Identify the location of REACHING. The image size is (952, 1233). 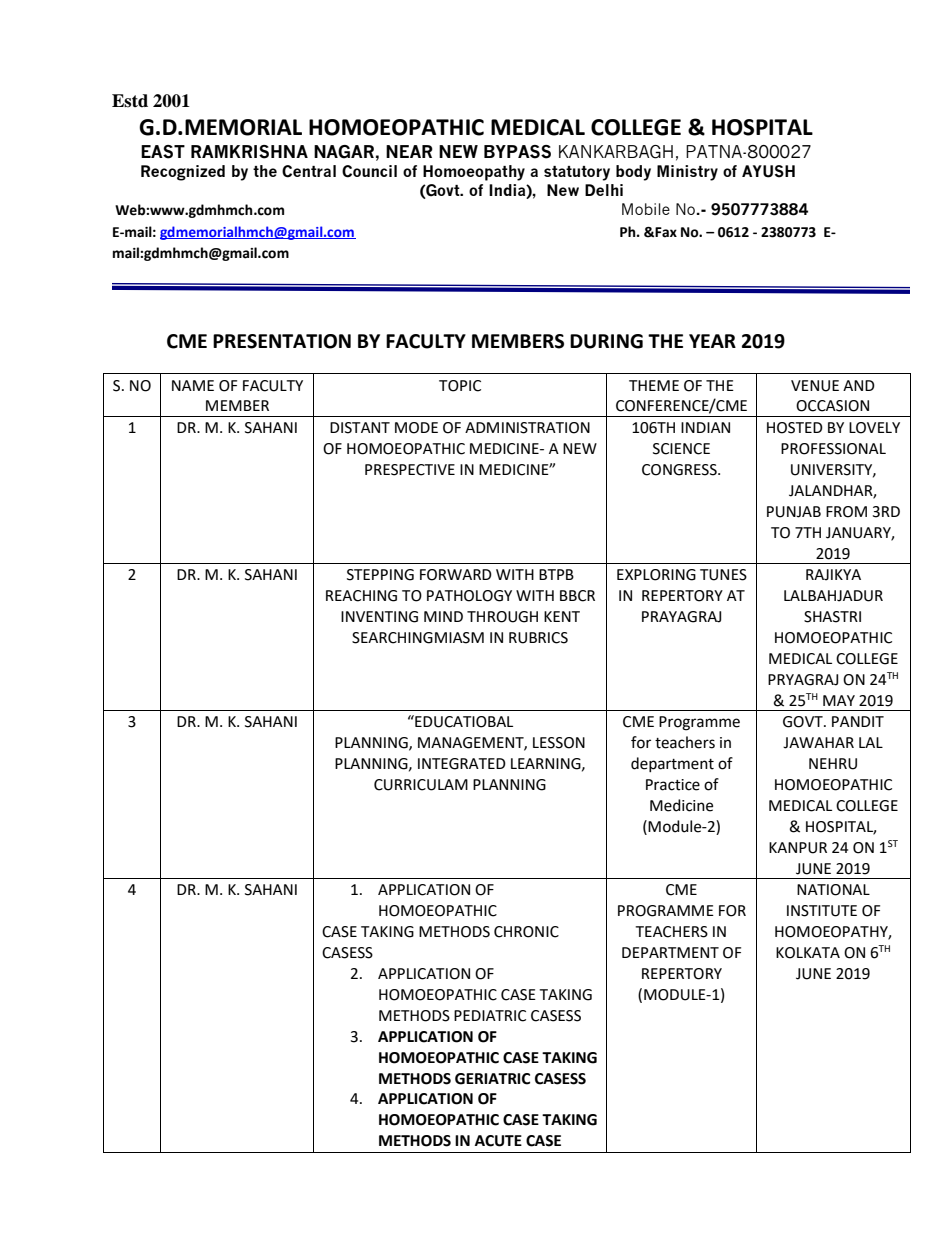
(361, 596).
